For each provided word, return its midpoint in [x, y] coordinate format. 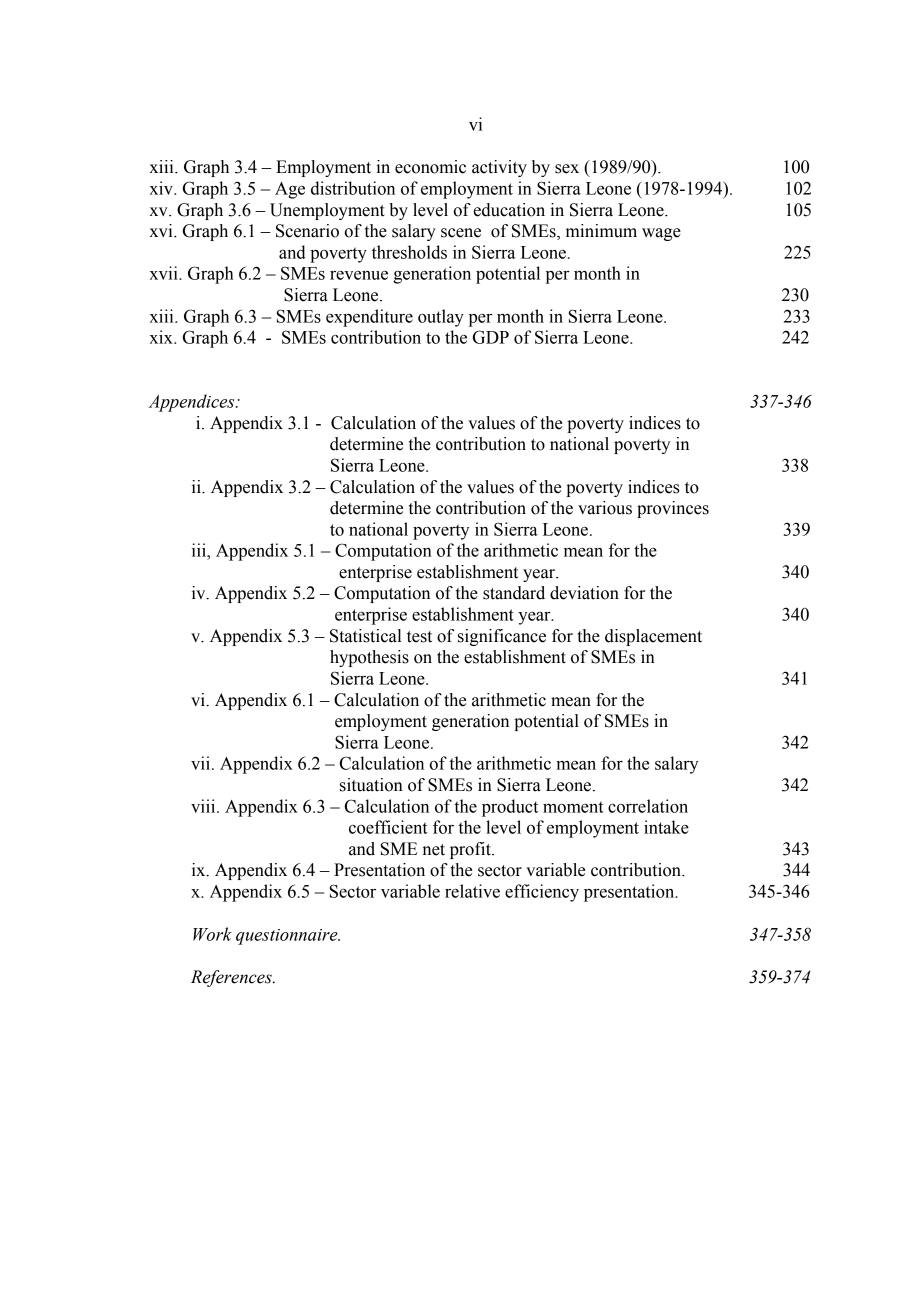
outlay [441, 318]
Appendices [193, 403]
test [419, 637]
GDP [490, 337]
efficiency [542, 893]
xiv [162, 188]
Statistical [366, 636]
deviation [584, 593]
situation [371, 785]
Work [212, 934]
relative [472, 891]
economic [430, 167]
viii [204, 806]
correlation [648, 806]
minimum [601, 231]
